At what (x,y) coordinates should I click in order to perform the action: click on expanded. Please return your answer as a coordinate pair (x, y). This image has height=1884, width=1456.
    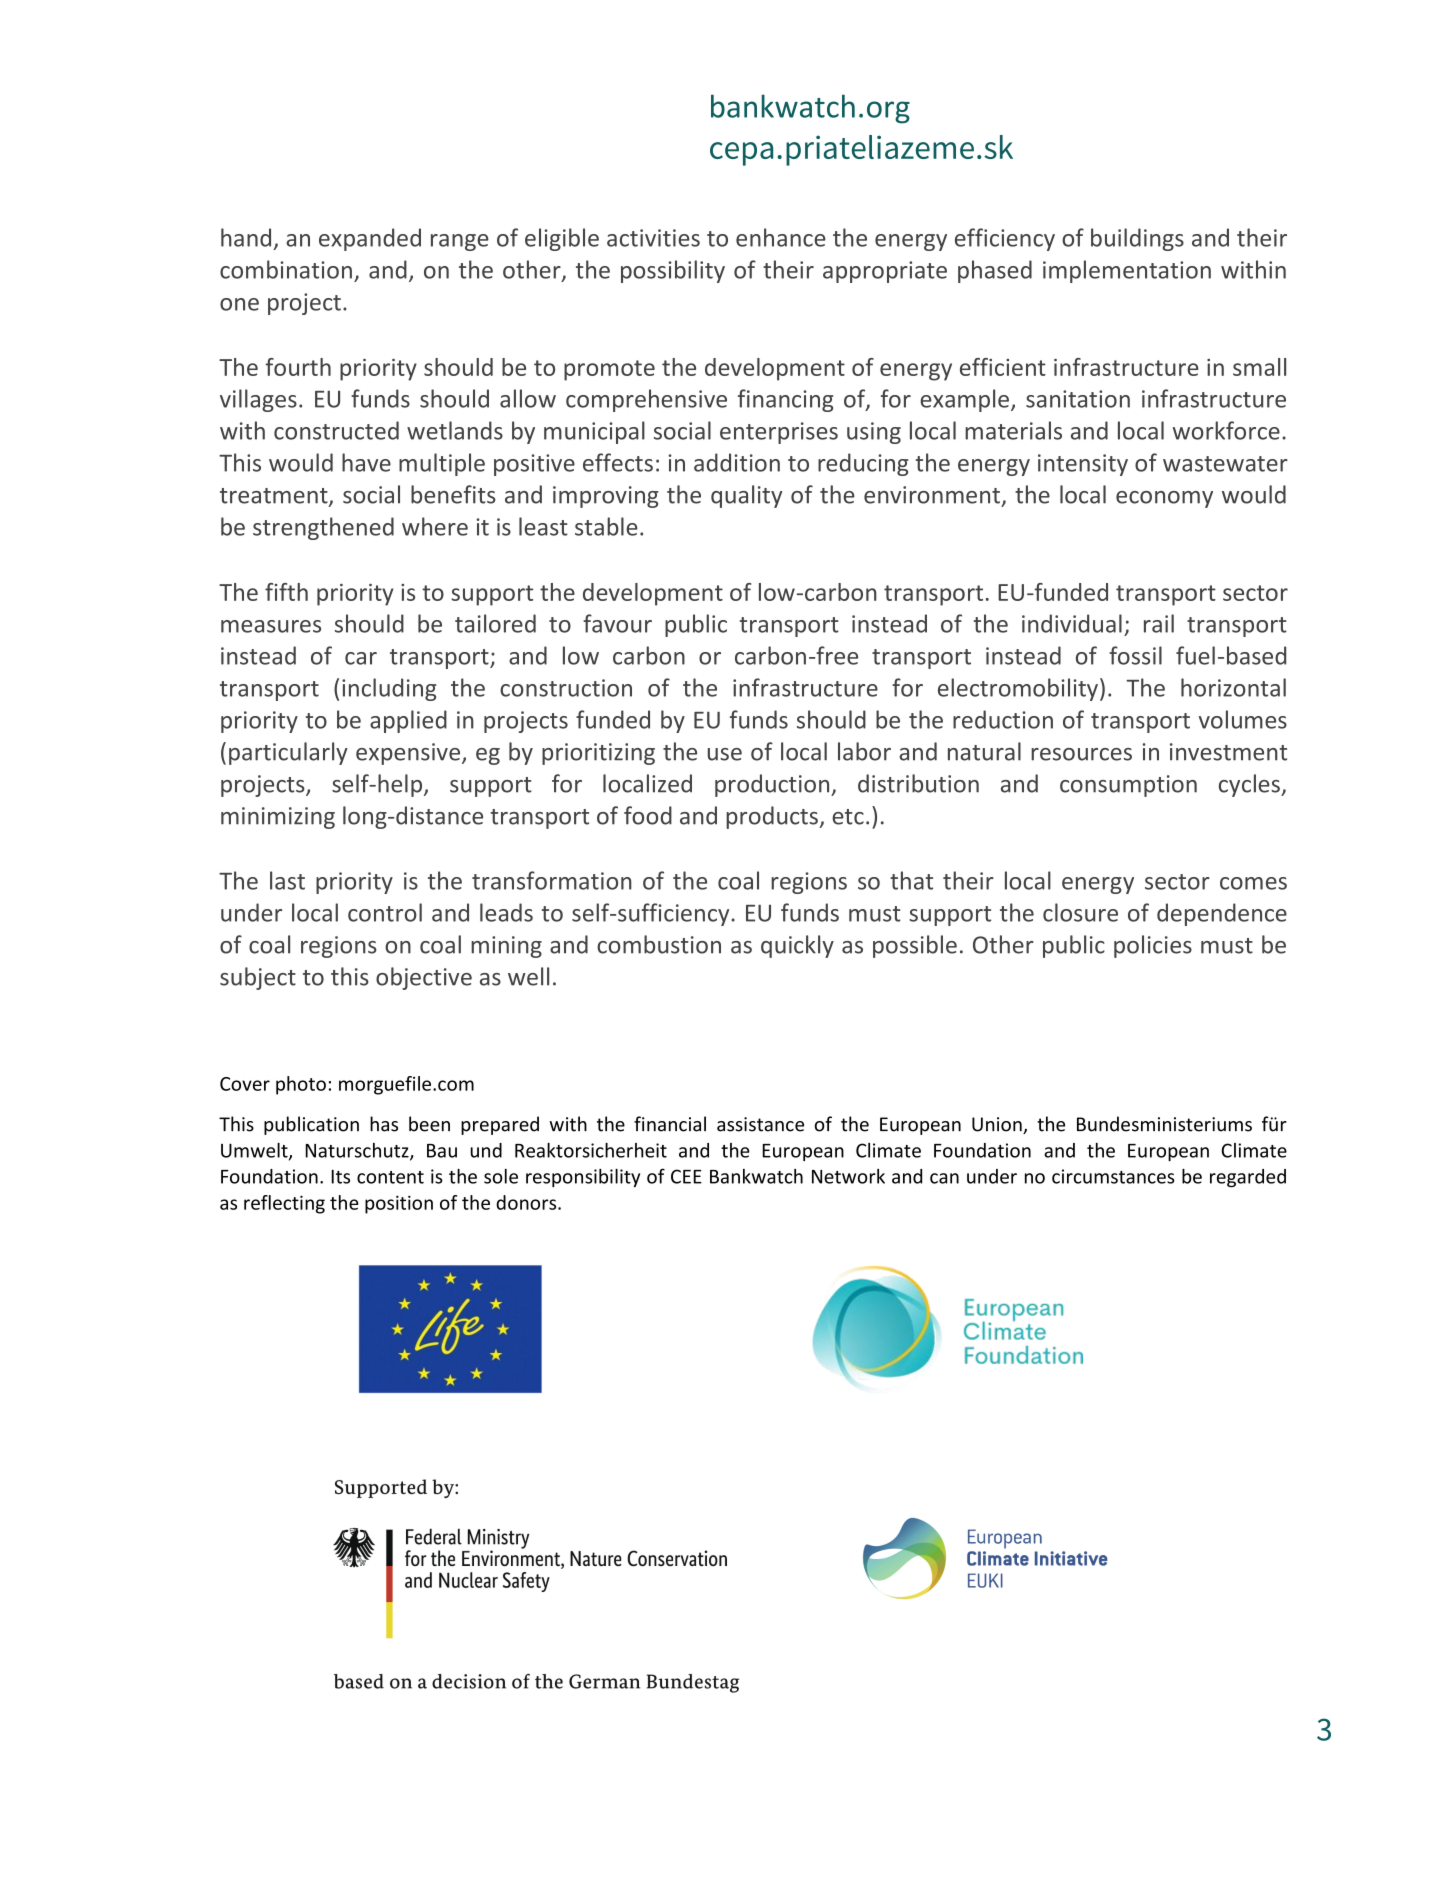
    Looking at the image, I should click on (370, 239).
